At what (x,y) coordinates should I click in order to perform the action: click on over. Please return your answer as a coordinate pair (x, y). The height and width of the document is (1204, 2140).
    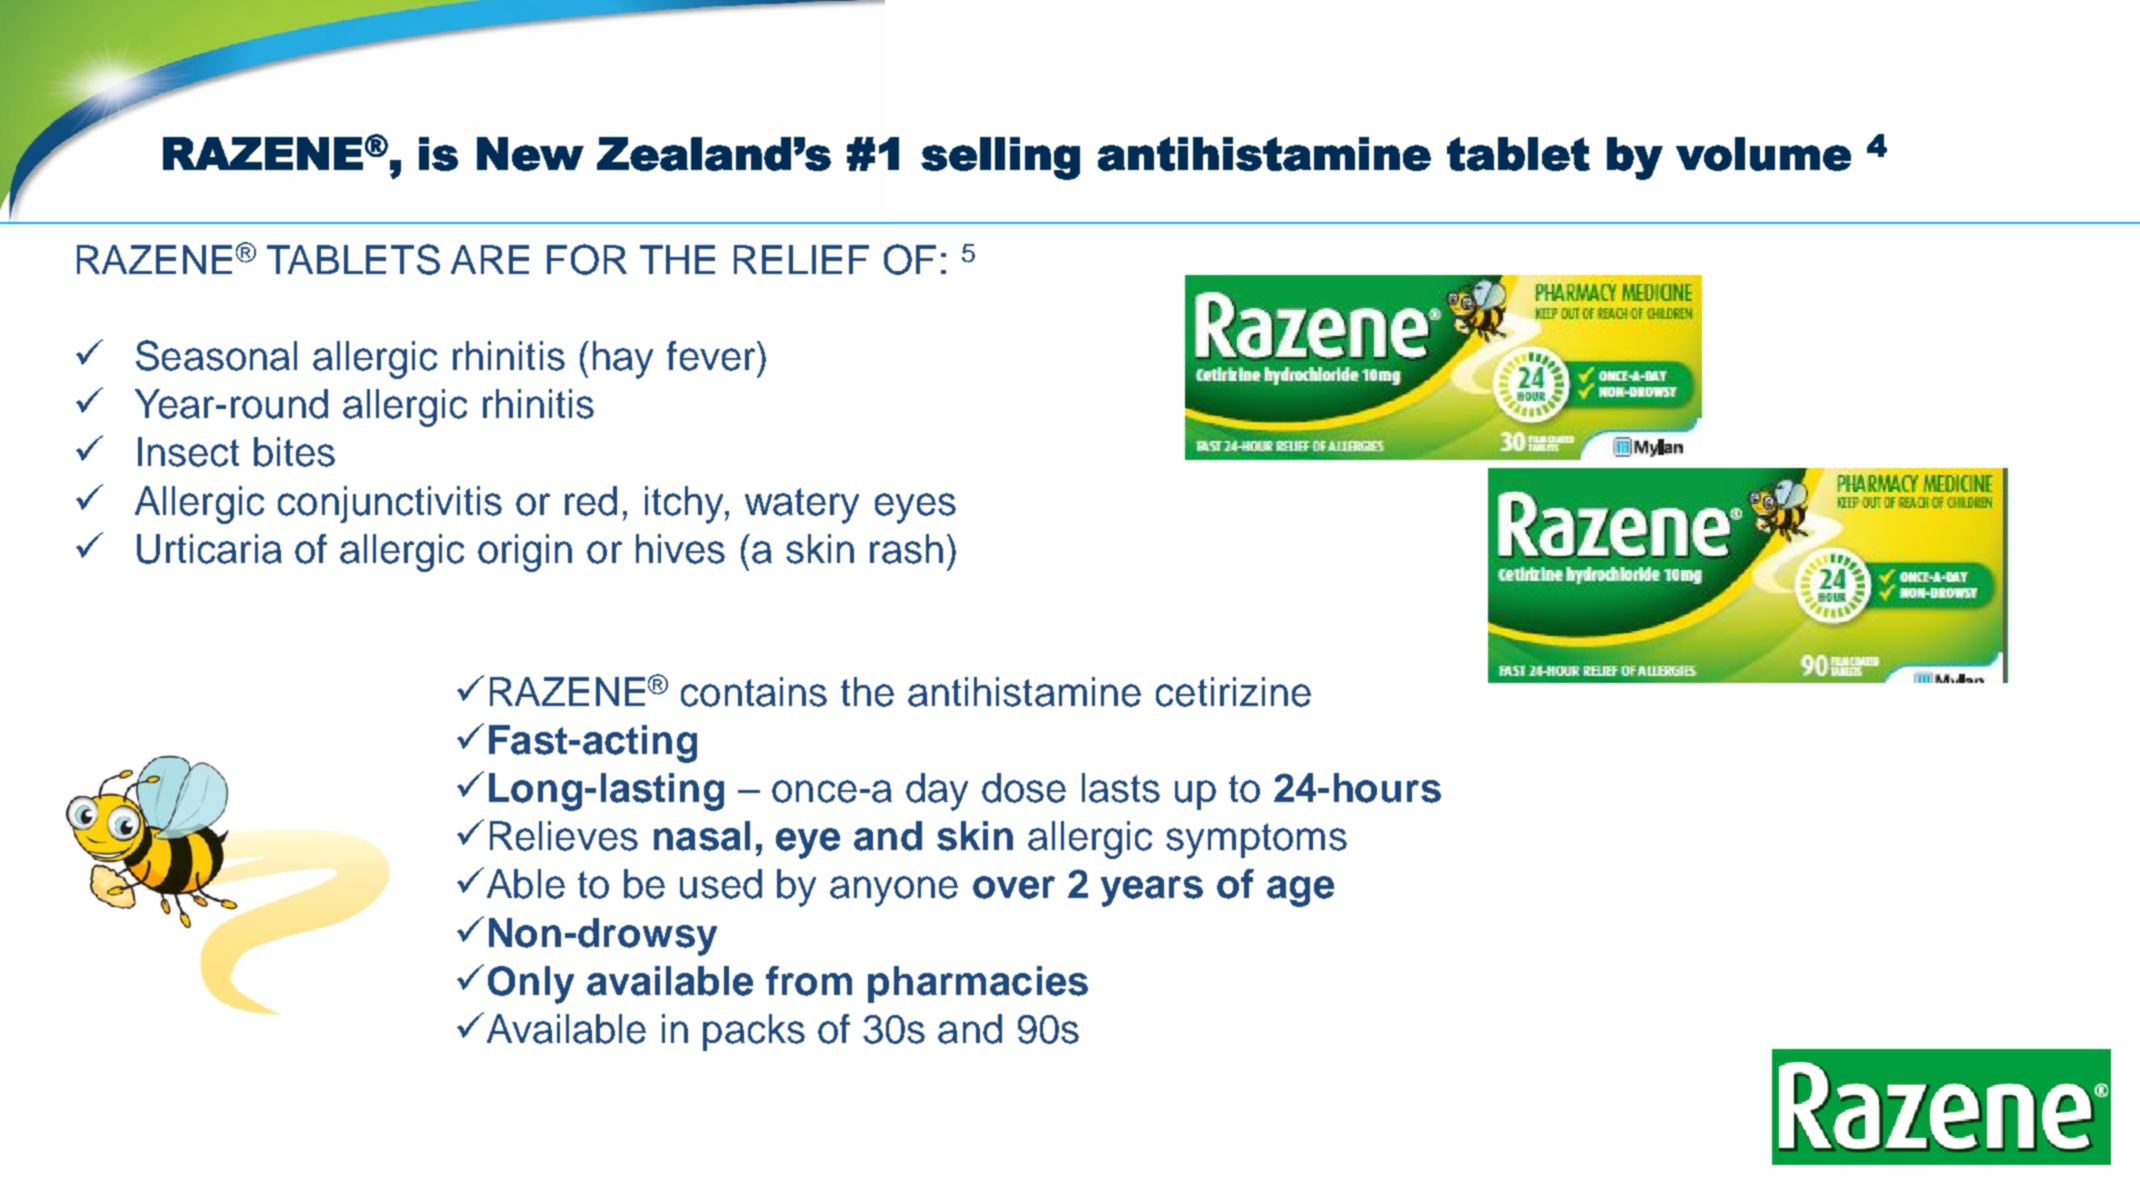
    Looking at the image, I should click on (1014, 887).
